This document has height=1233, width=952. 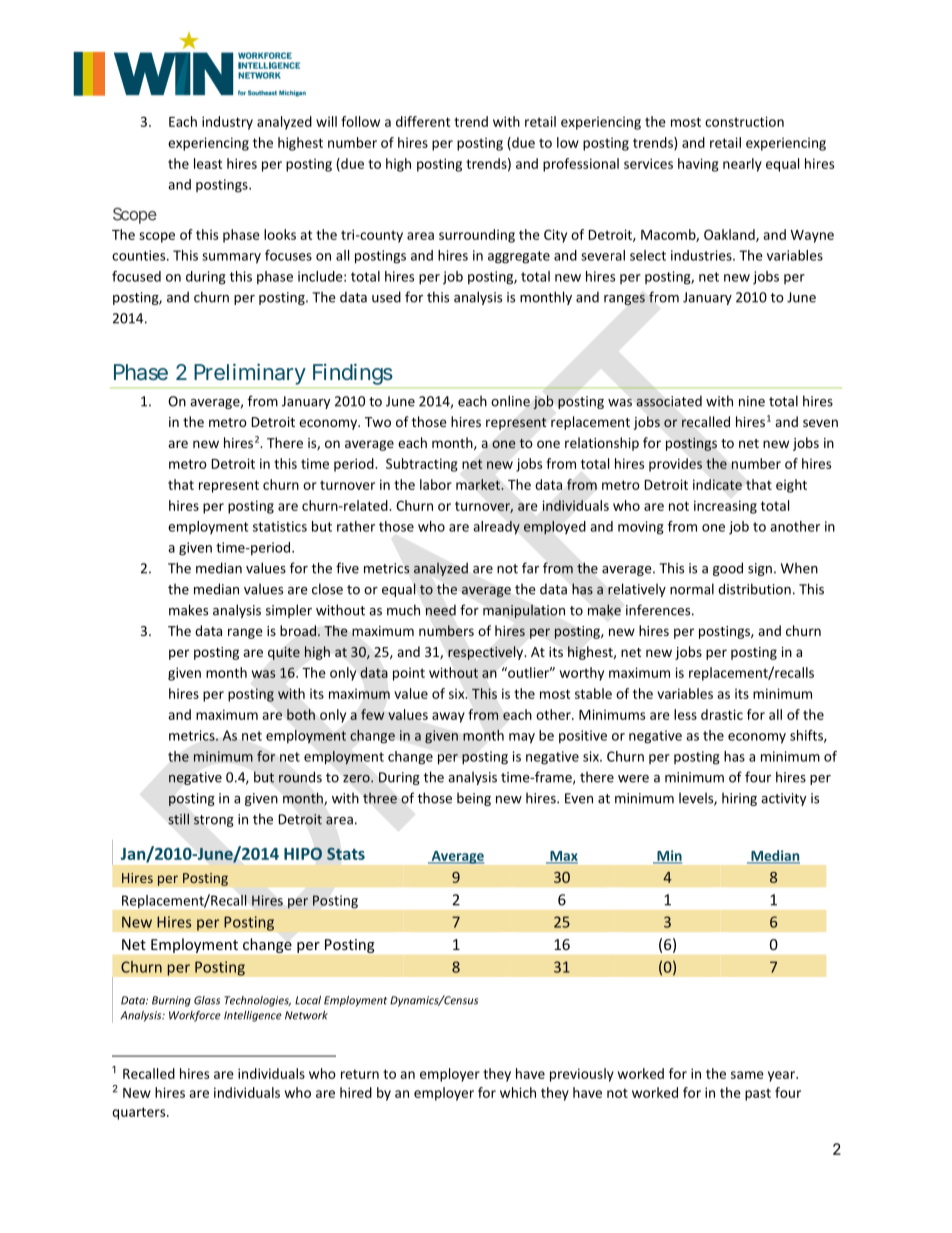 What do you see at coordinates (423, 121) in the document?
I see `different` at bounding box center [423, 121].
